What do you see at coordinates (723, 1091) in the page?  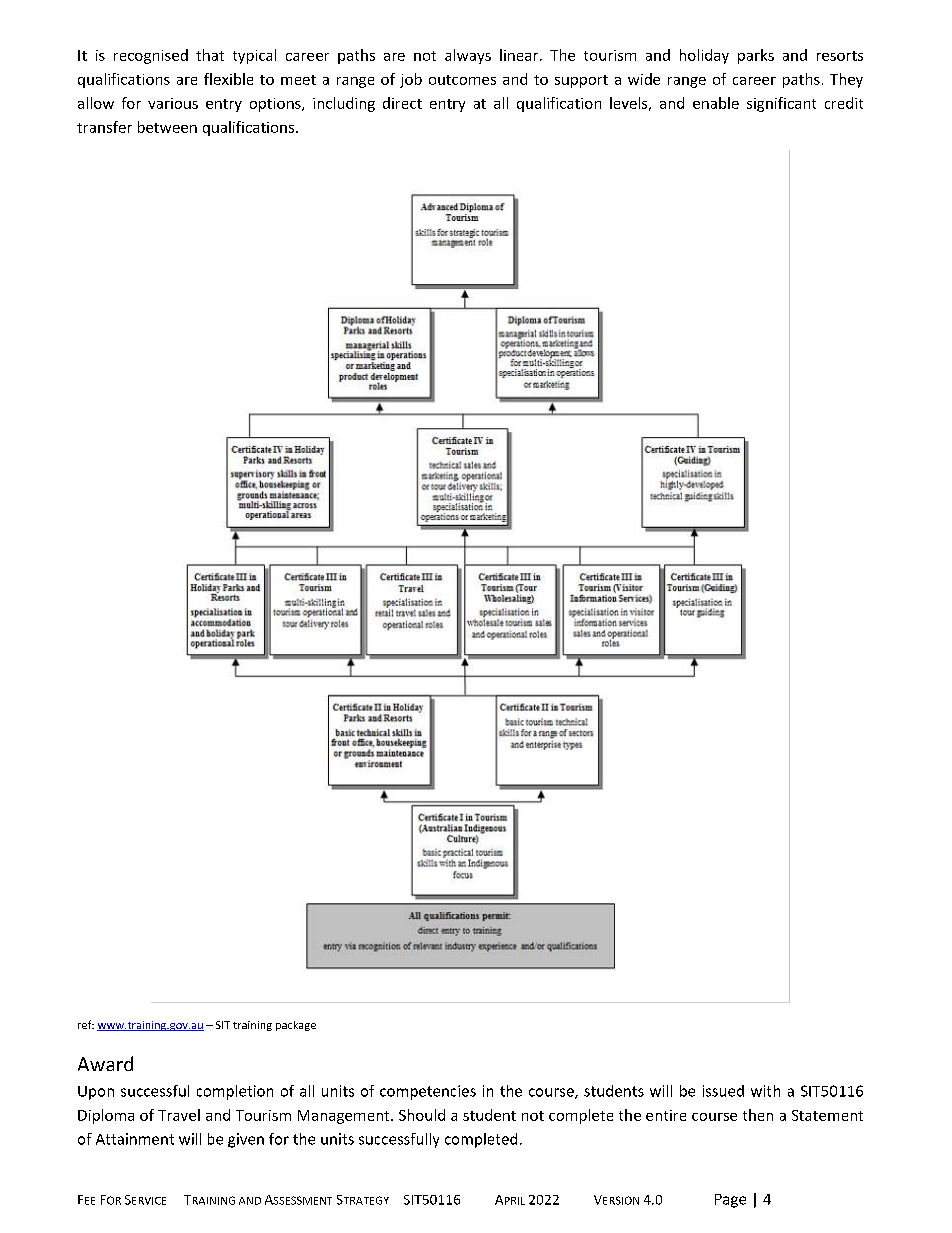 I see `issued` at bounding box center [723, 1091].
